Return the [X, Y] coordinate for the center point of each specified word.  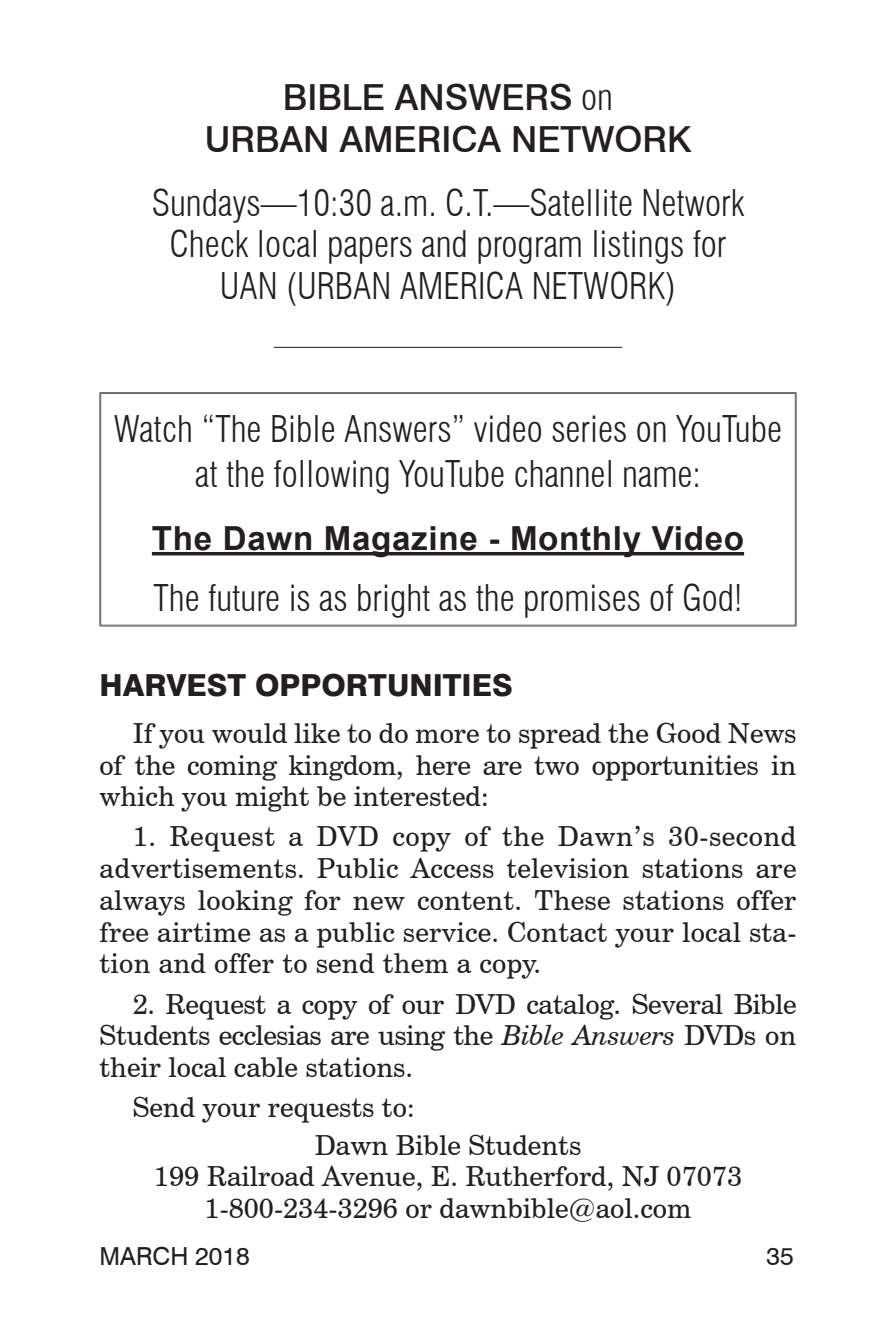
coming [232, 768]
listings [638, 247]
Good [689, 732]
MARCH [144, 1255]
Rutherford [537, 1176]
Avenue [368, 1175]
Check [209, 243]
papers [370, 250]
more [447, 736]
